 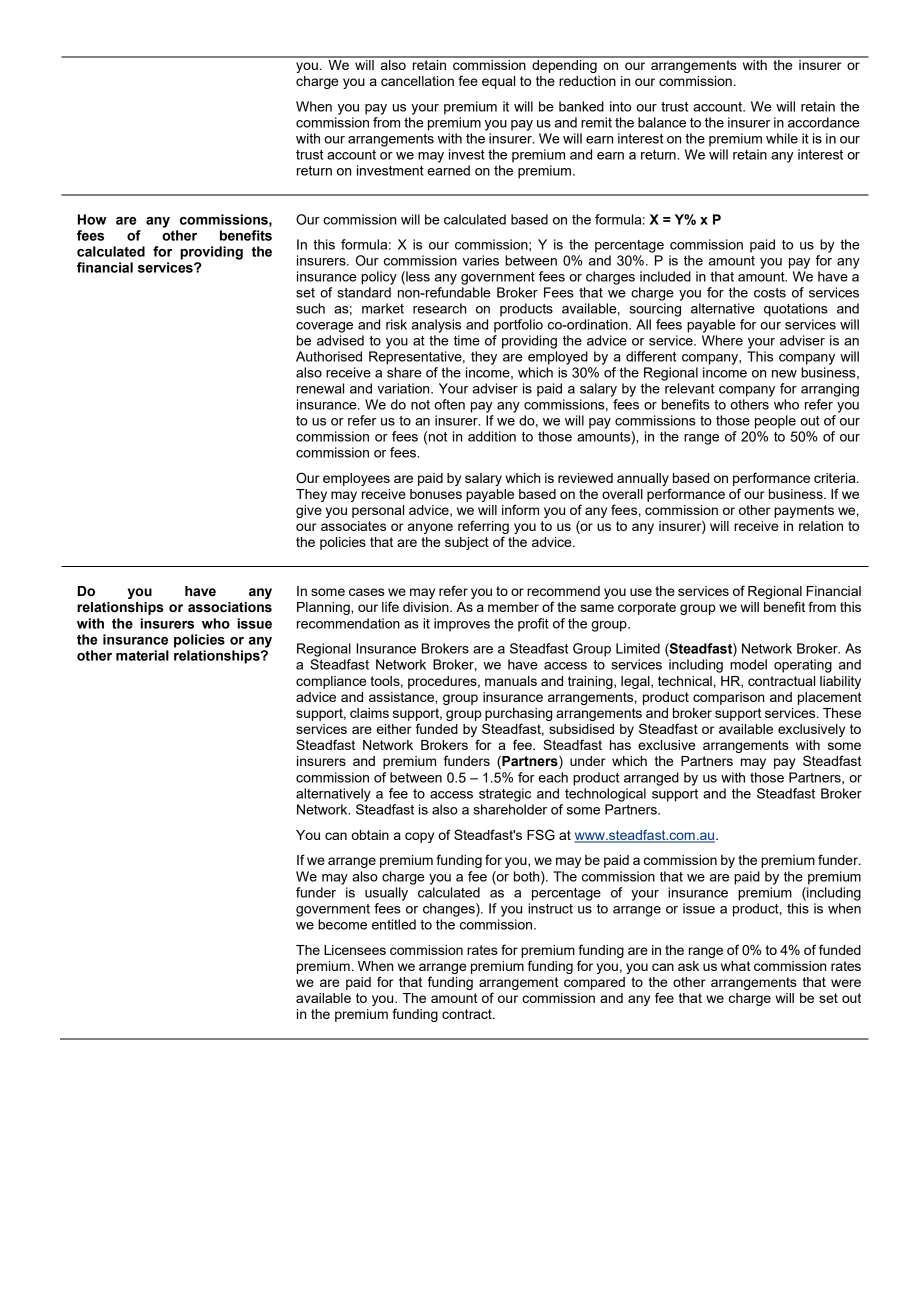 I want to click on manuals, so click(x=511, y=681).
